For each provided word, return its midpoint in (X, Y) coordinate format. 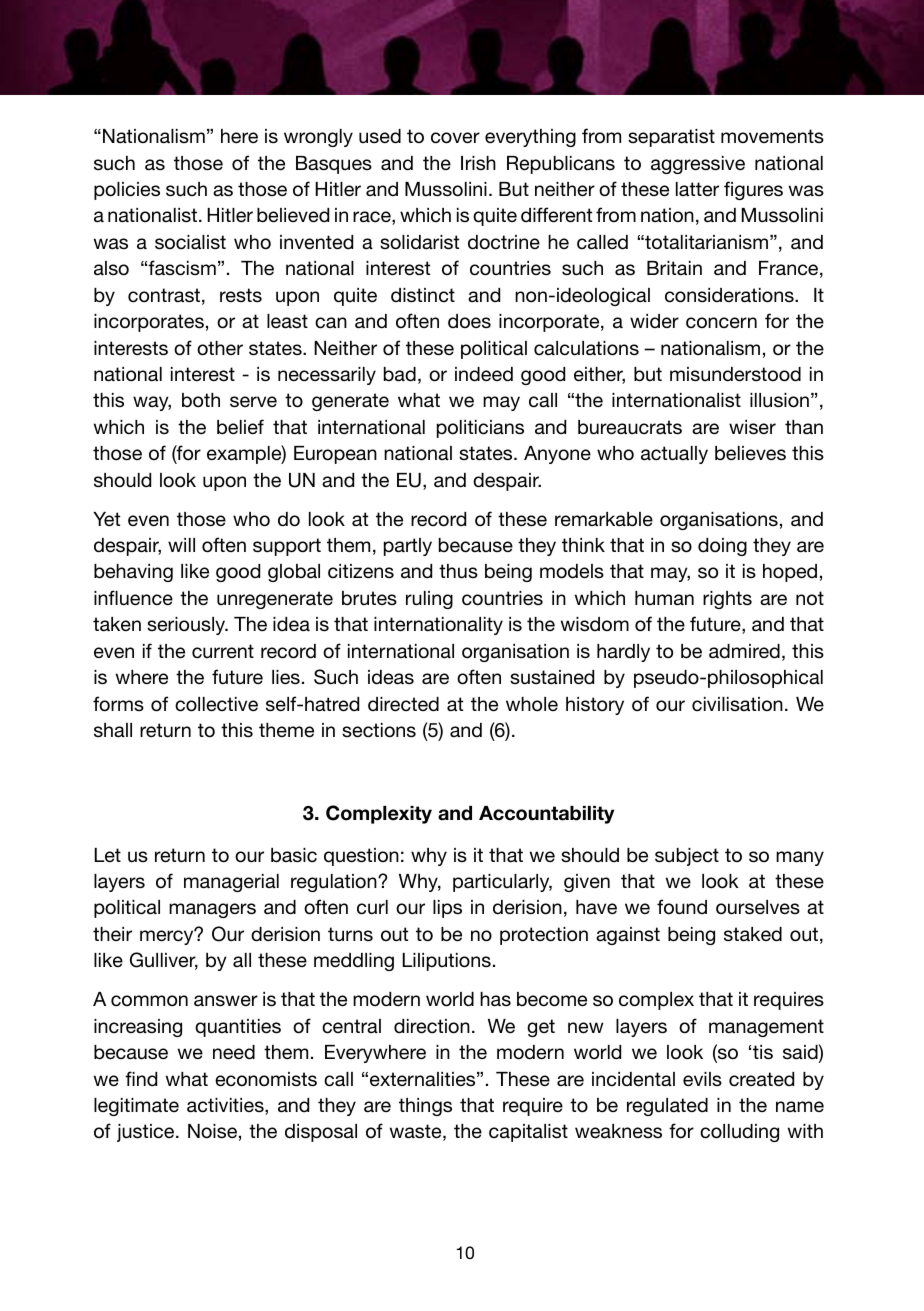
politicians (480, 429)
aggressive (698, 165)
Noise (212, 1131)
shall (113, 730)
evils (702, 1079)
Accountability (546, 815)
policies (127, 191)
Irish (478, 163)
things (425, 1107)
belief (240, 427)
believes (750, 453)
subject (687, 857)
